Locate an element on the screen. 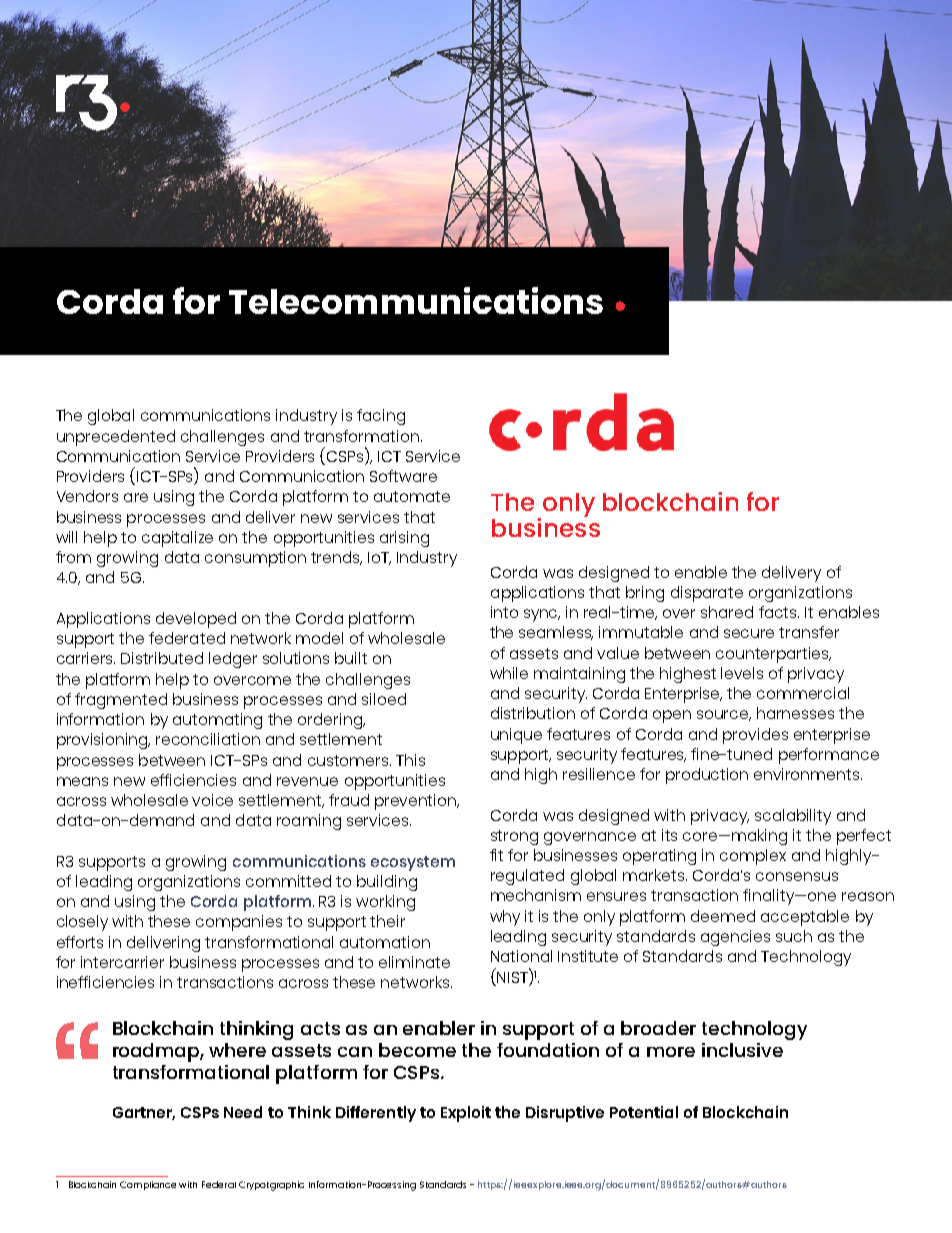 The image size is (952, 1233). disparate is located at coordinates (707, 594).
